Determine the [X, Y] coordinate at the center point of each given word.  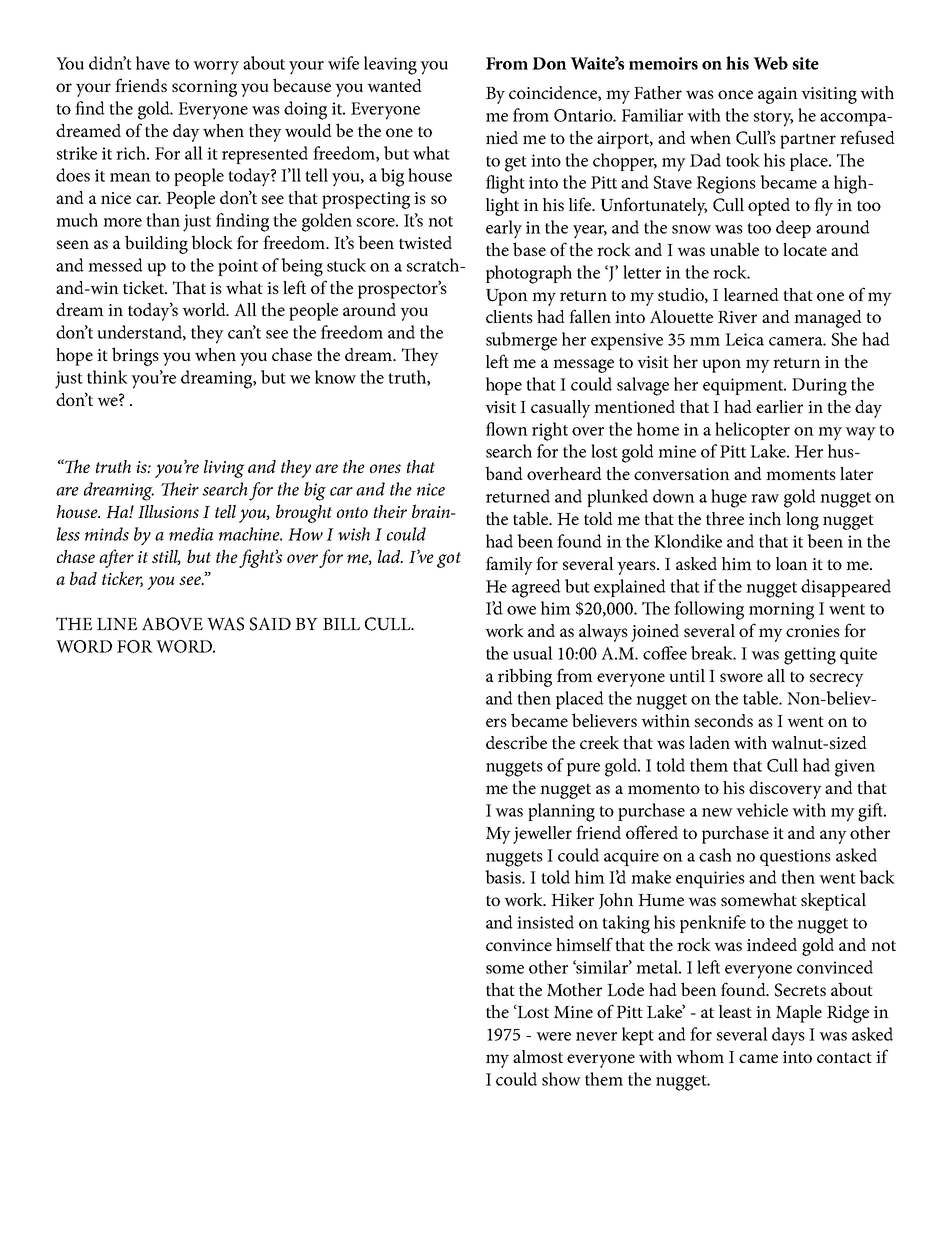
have [153, 63]
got [449, 560]
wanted [394, 85]
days [788, 1036]
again [778, 95]
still [166, 557]
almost [538, 1056]
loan [792, 563]
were [553, 1036]
